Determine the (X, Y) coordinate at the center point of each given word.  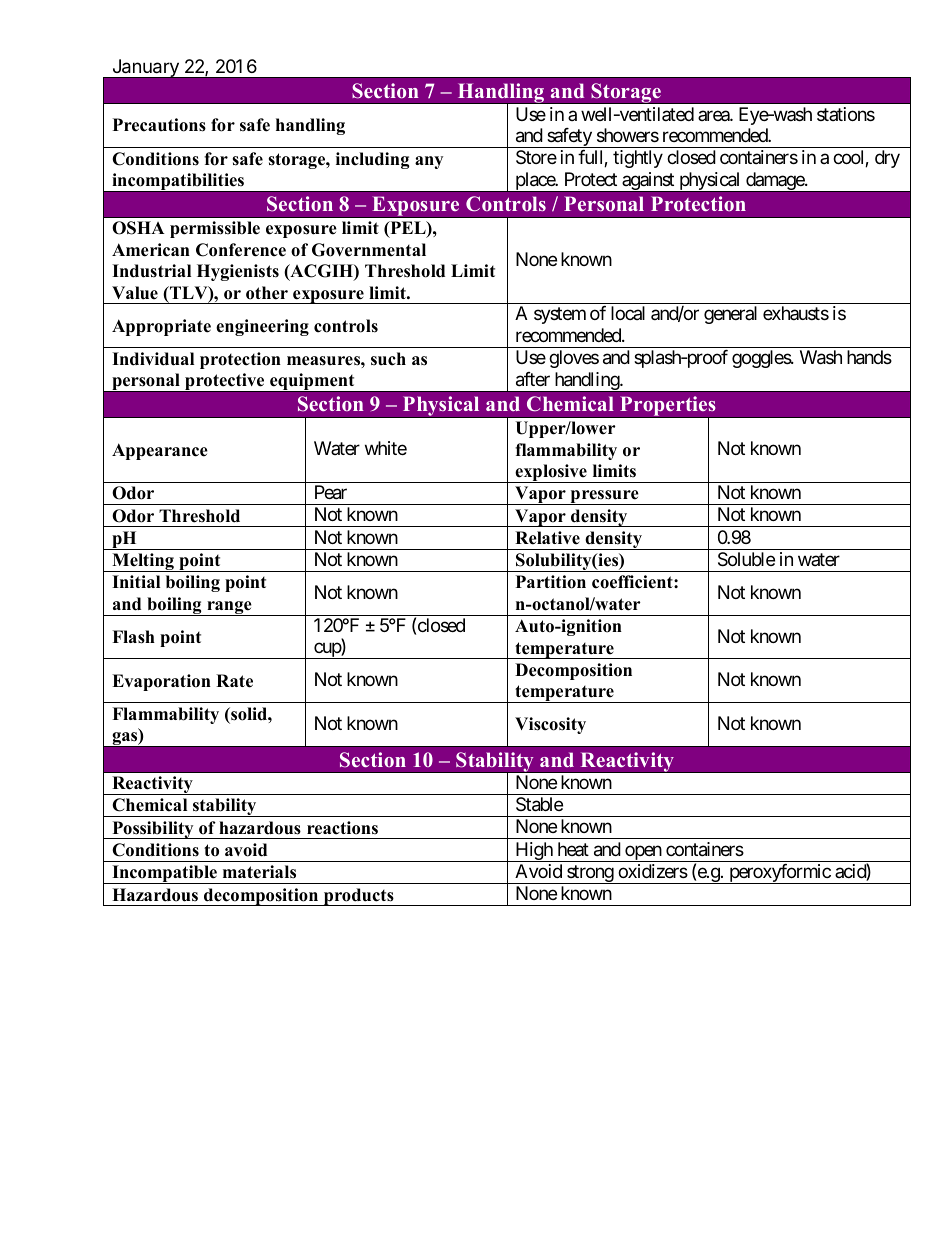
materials (259, 872)
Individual (153, 359)
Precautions (159, 125)
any (429, 162)
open (643, 853)
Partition (551, 582)
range (229, 608)
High (534, 852)
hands (869, 357)
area (714, 115)
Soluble (746, 559)
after (533, 379)
